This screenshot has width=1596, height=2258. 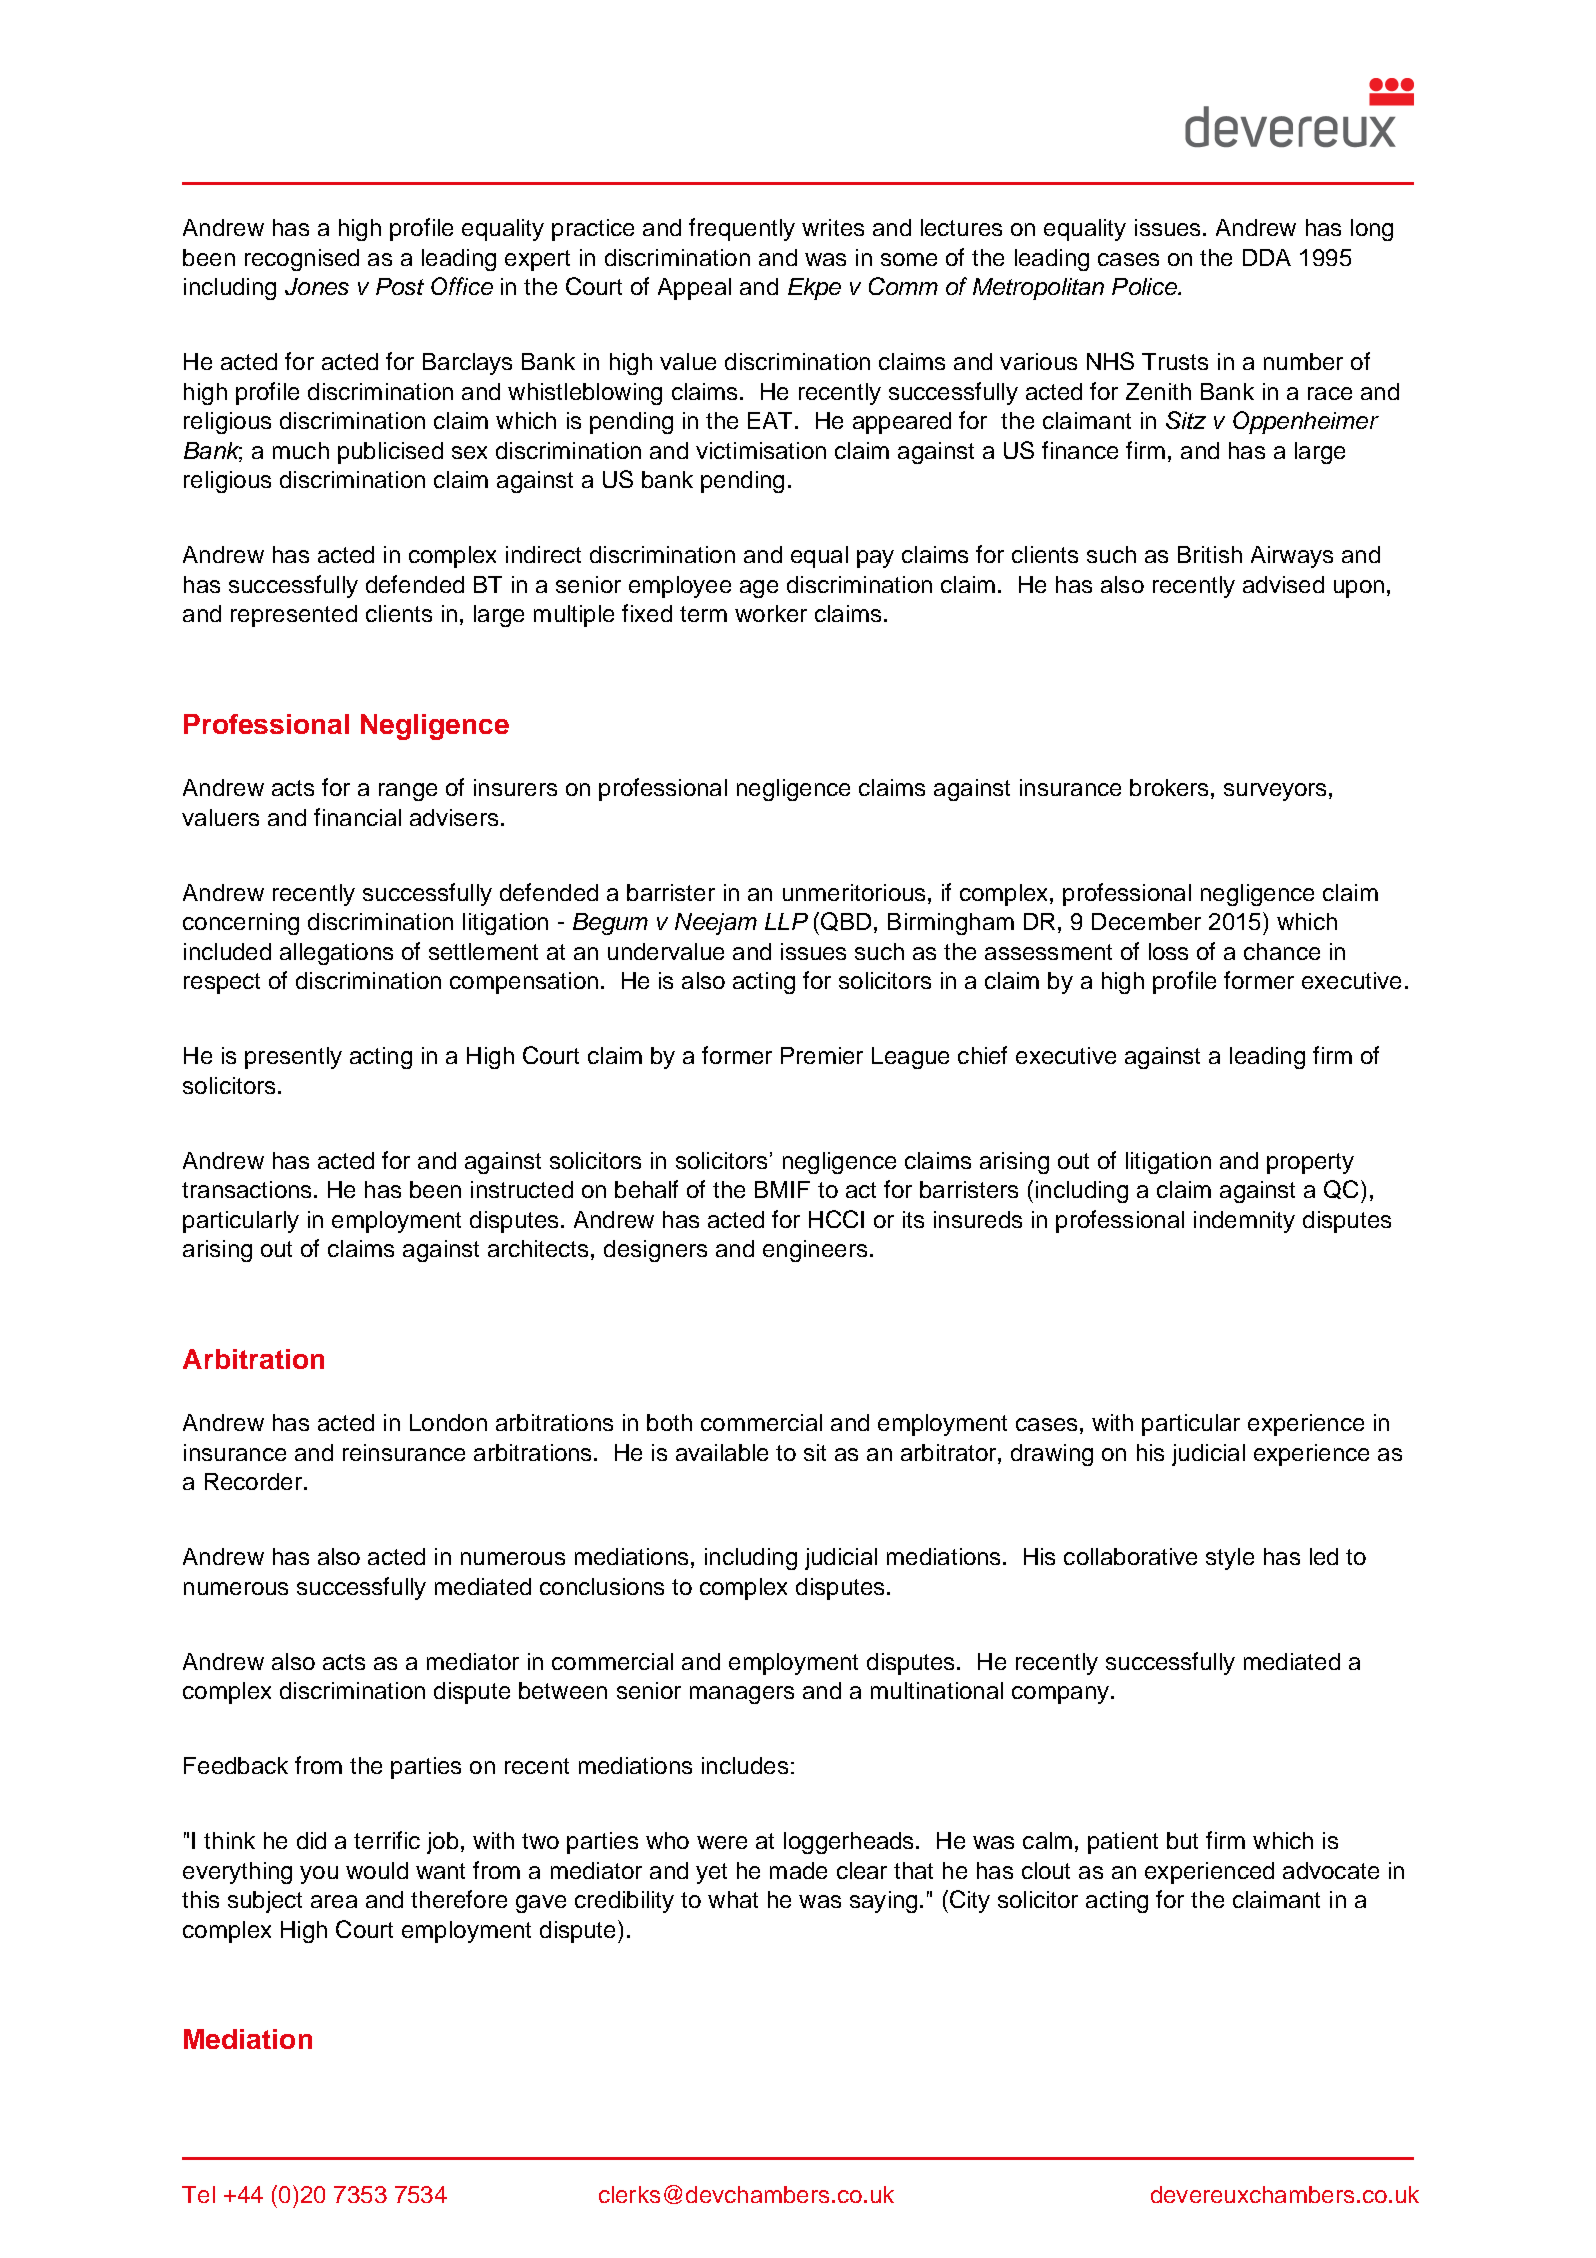 What do you see at coordinates (1052, 1455) in the screenshot?
I see `drawing` at bounding box center [1052, 1455].
